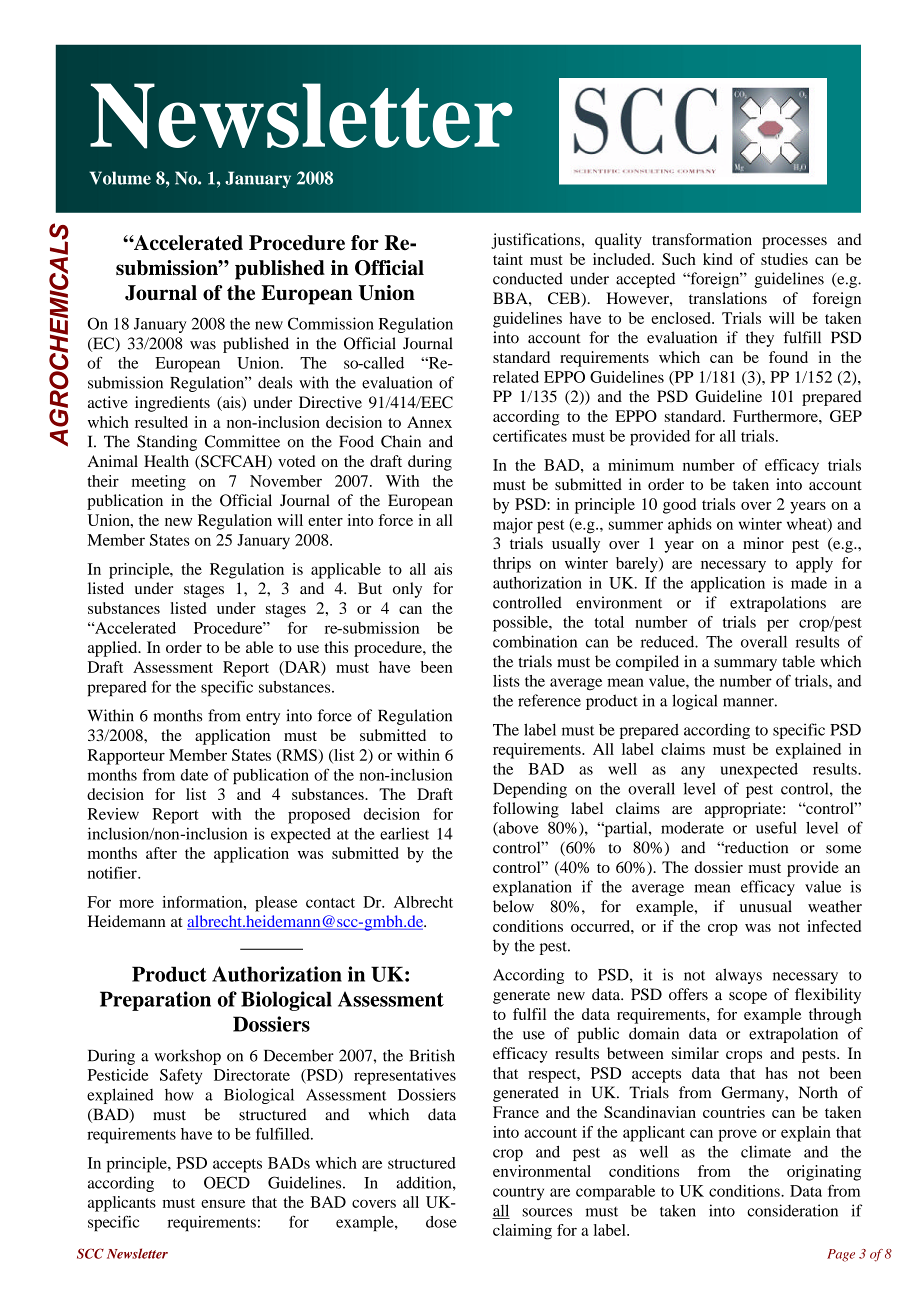 Image resolution: width=924 pixels, height=1308 pixels. Describe the element at coordinates (161, 853) in the screenshot. I see `after` at that location.
